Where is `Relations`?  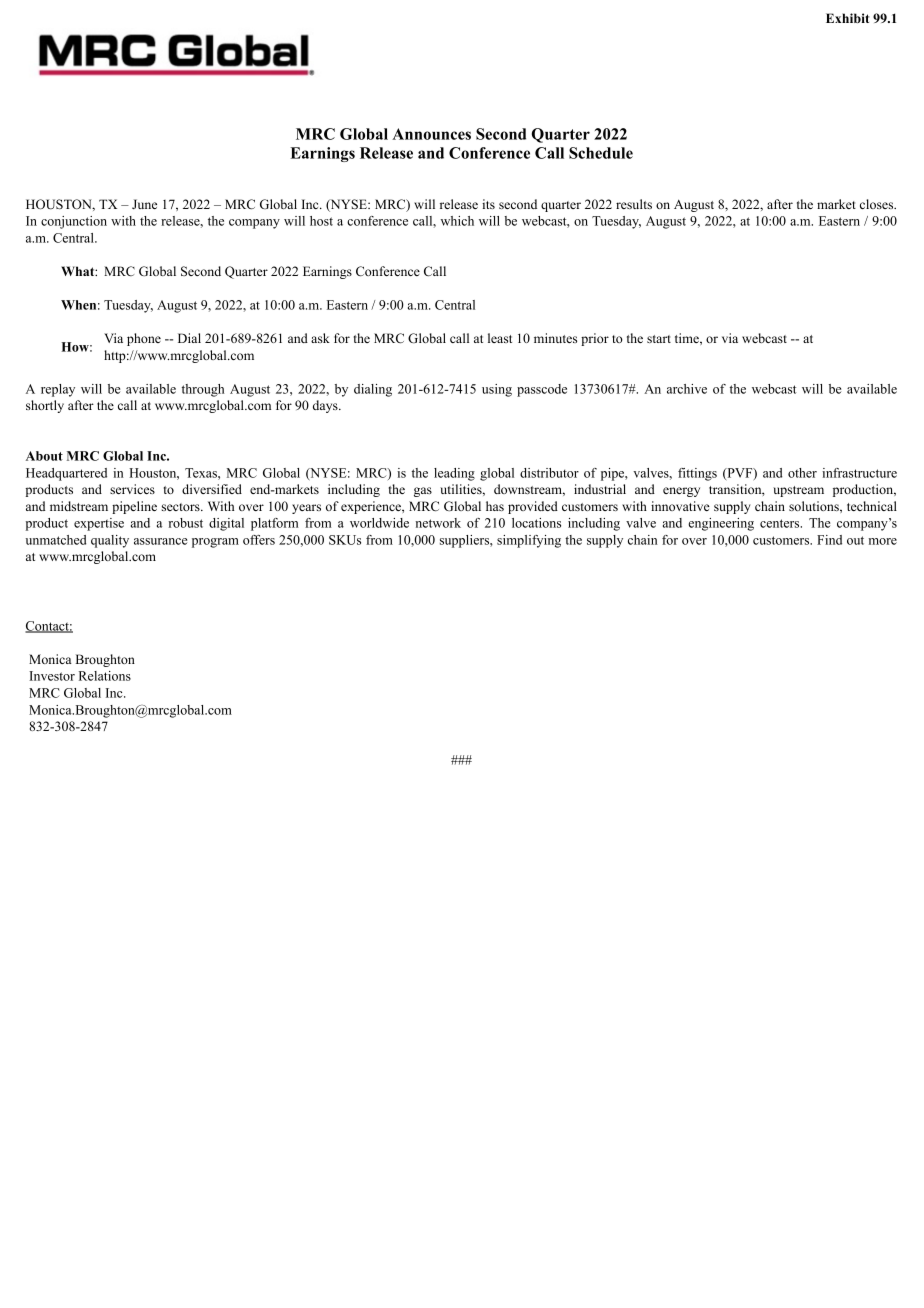 Relations is located at coordinates (105, 676).
